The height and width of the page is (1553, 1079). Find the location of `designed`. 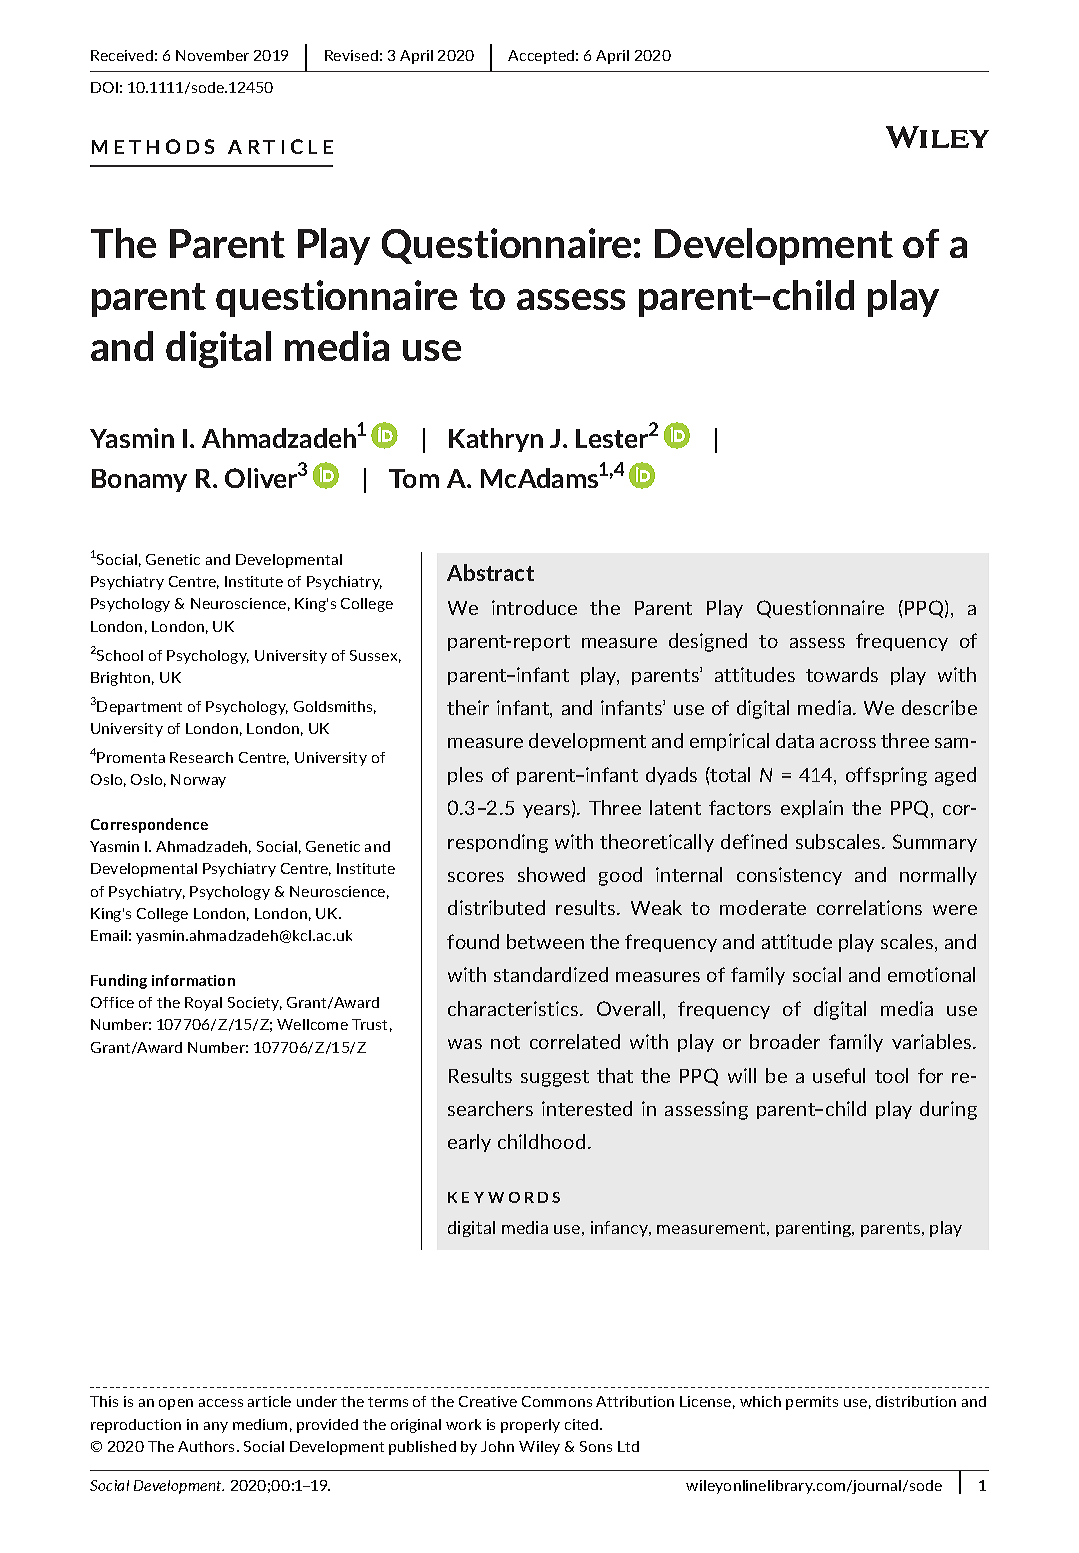

designed is located at coordinates (708, 642).
